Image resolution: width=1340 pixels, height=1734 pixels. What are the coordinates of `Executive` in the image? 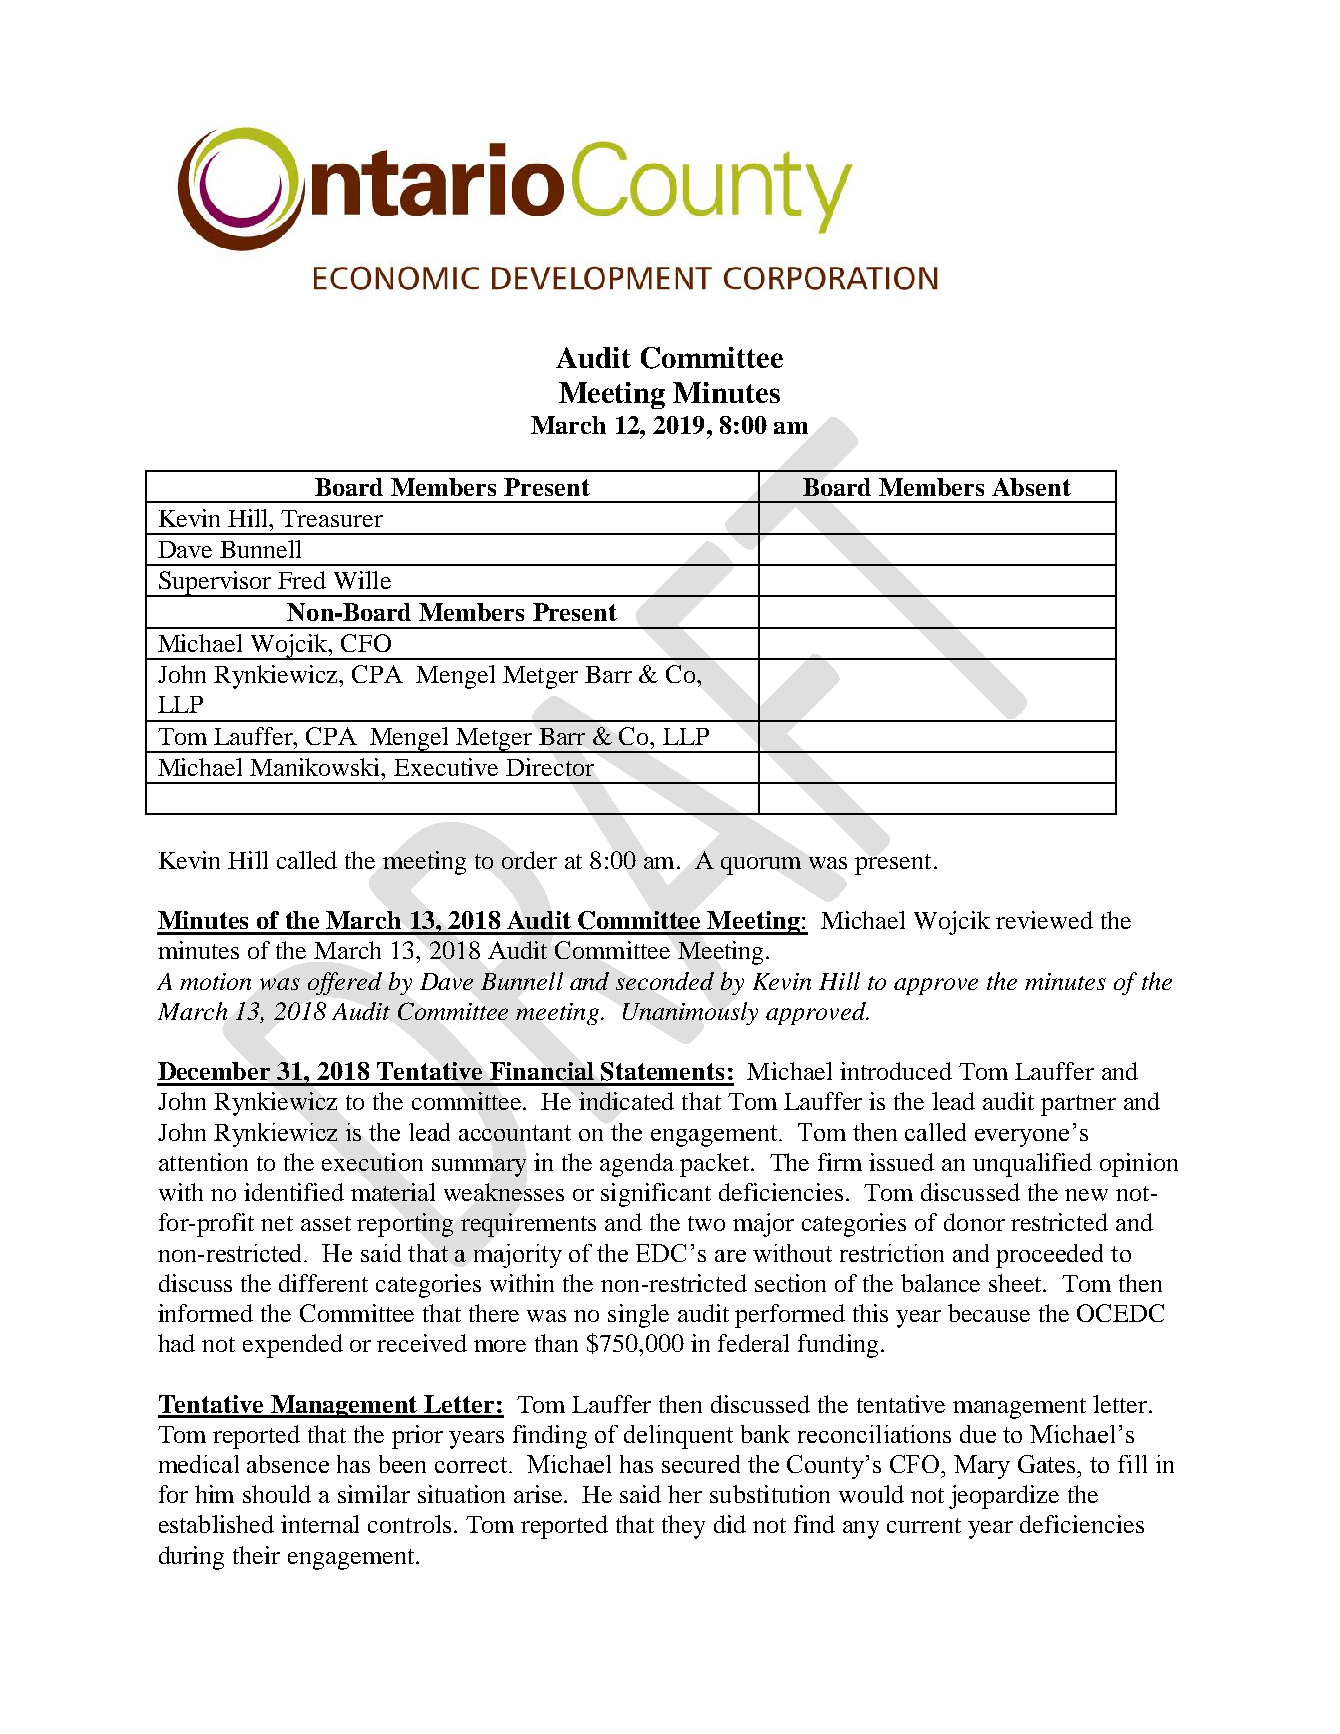 It's located at (446, 767).
